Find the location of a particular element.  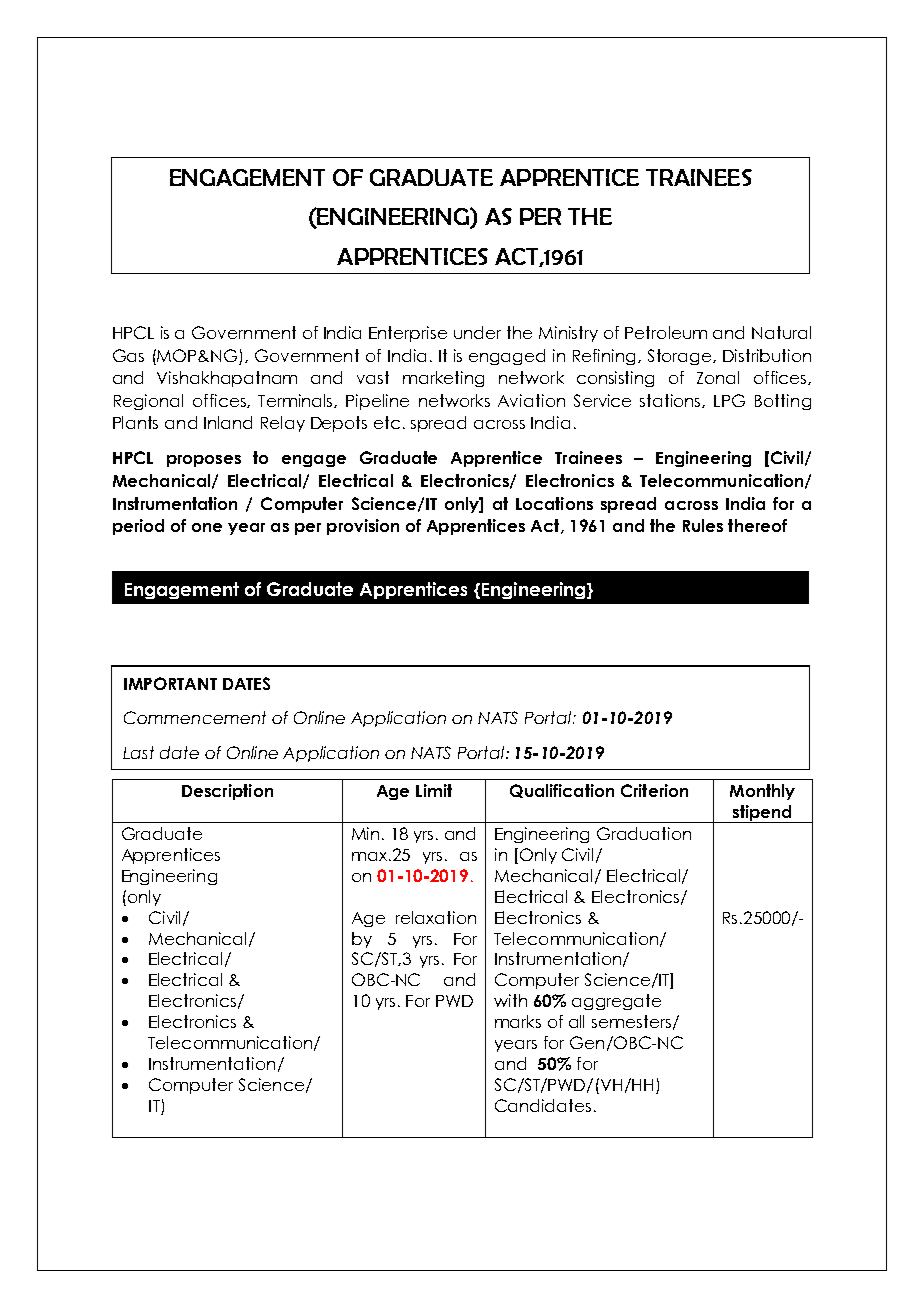

Rules is located at coordinates (703, 525).
